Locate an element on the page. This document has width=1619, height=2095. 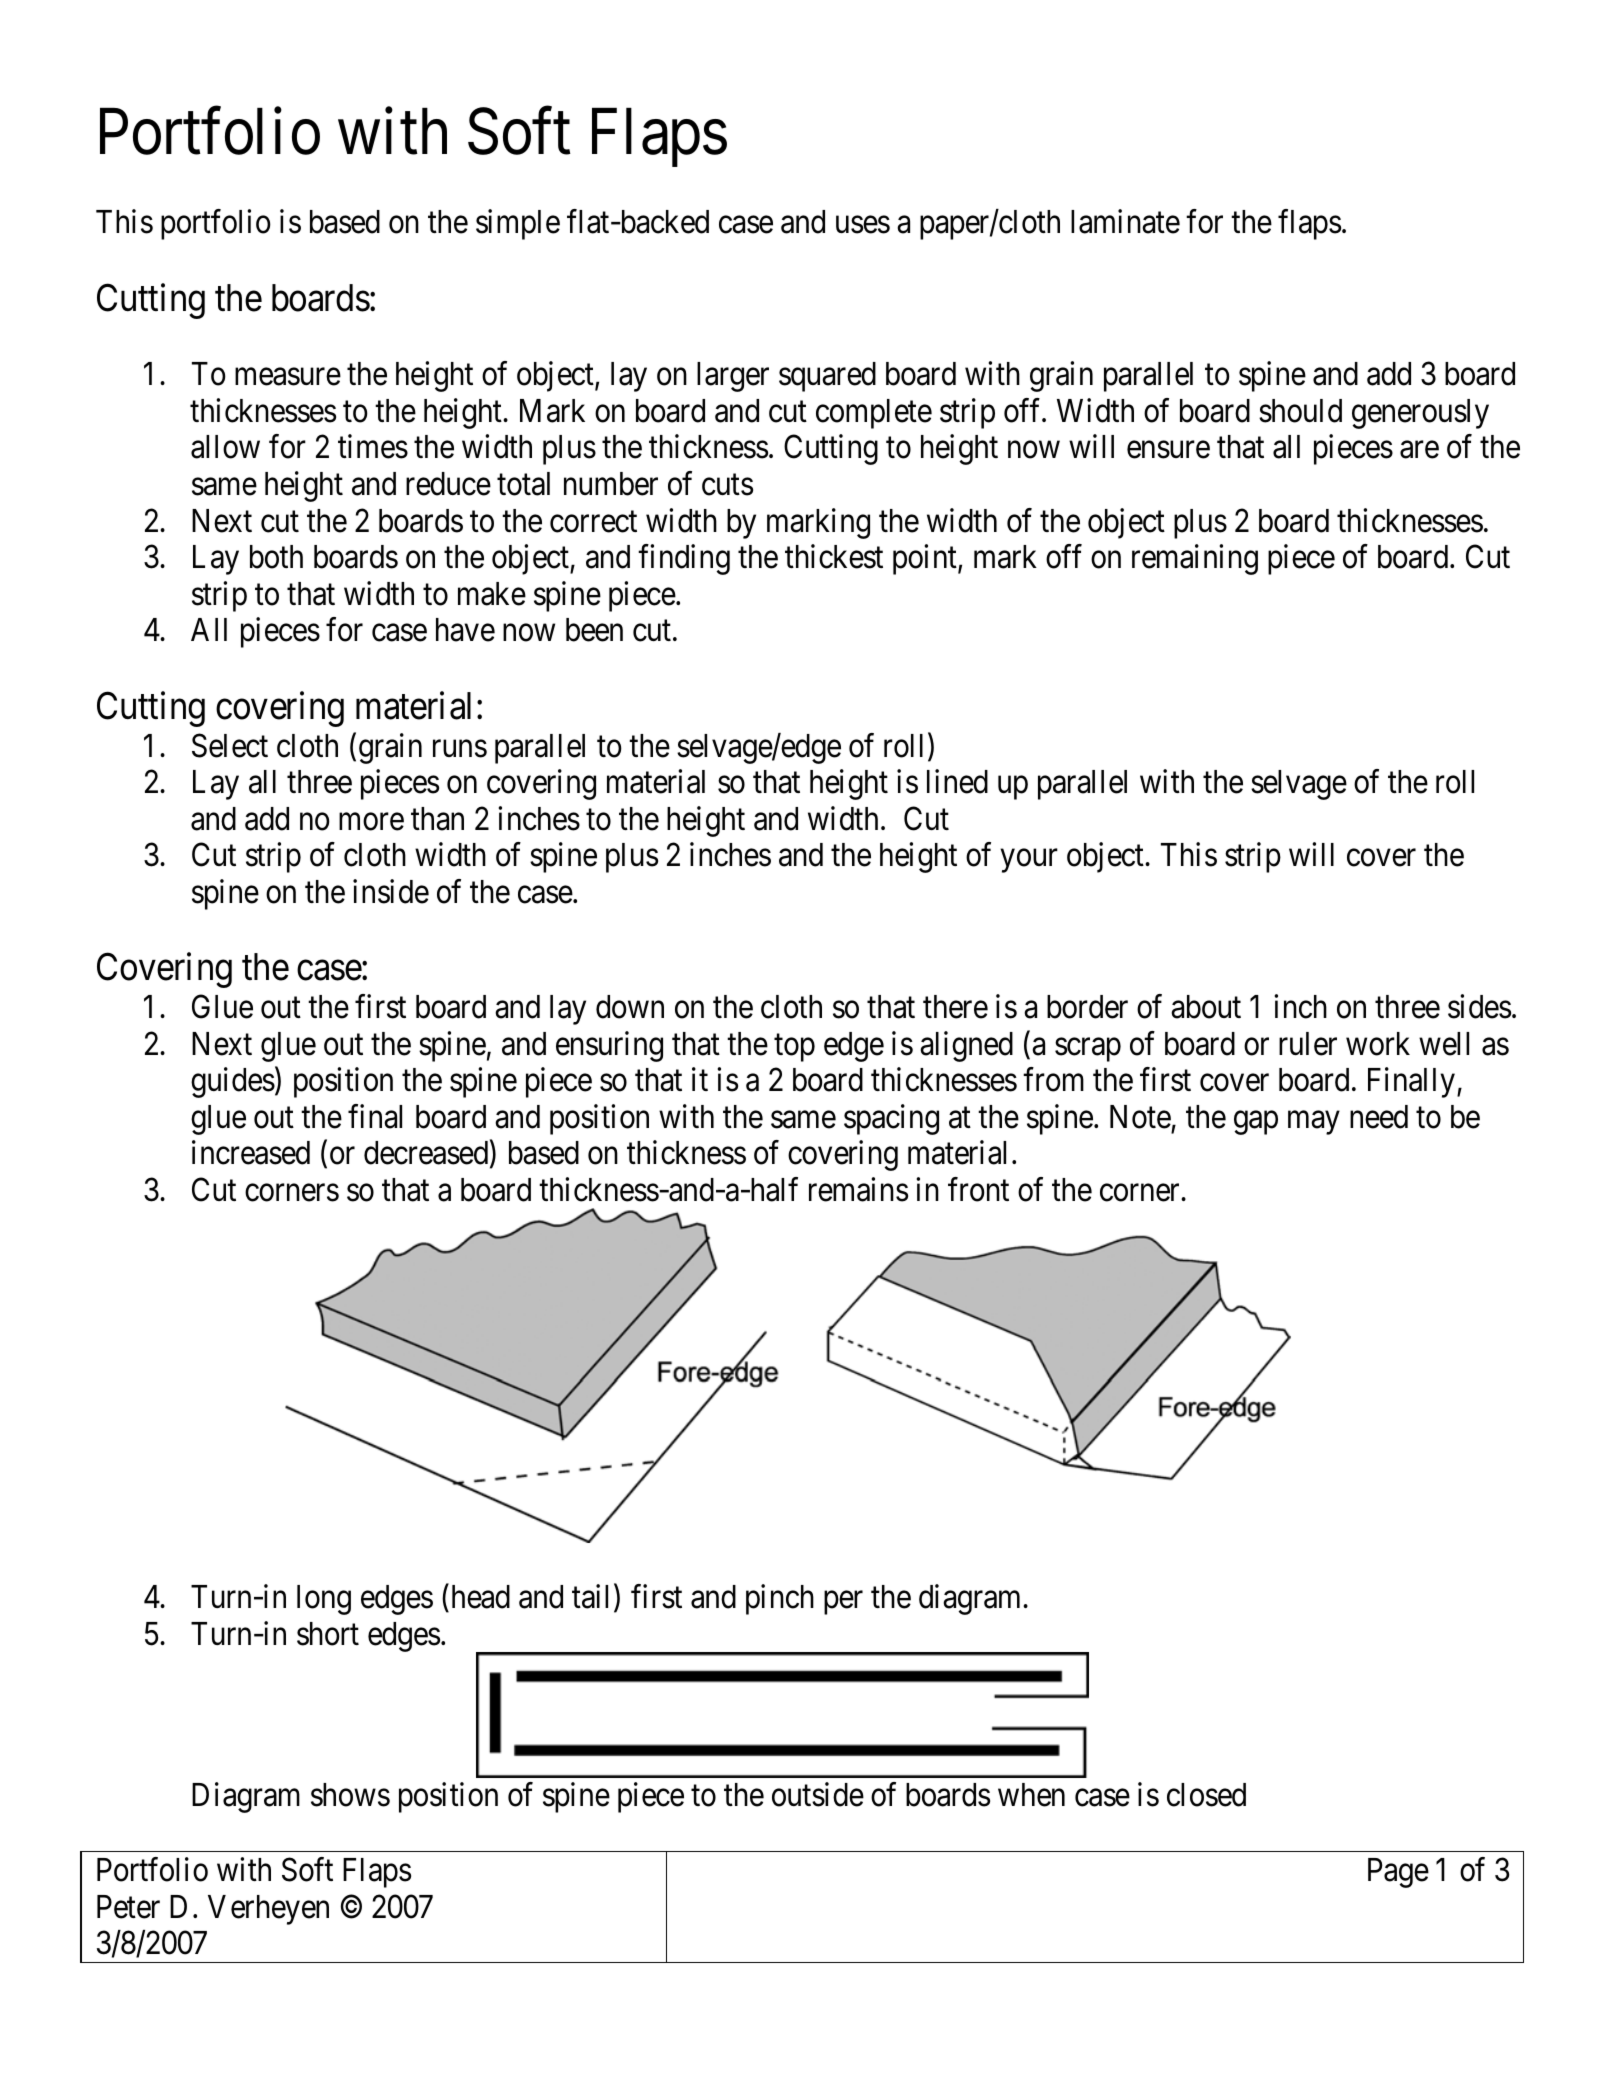
Peter is located at coordinates (128, 1907).
